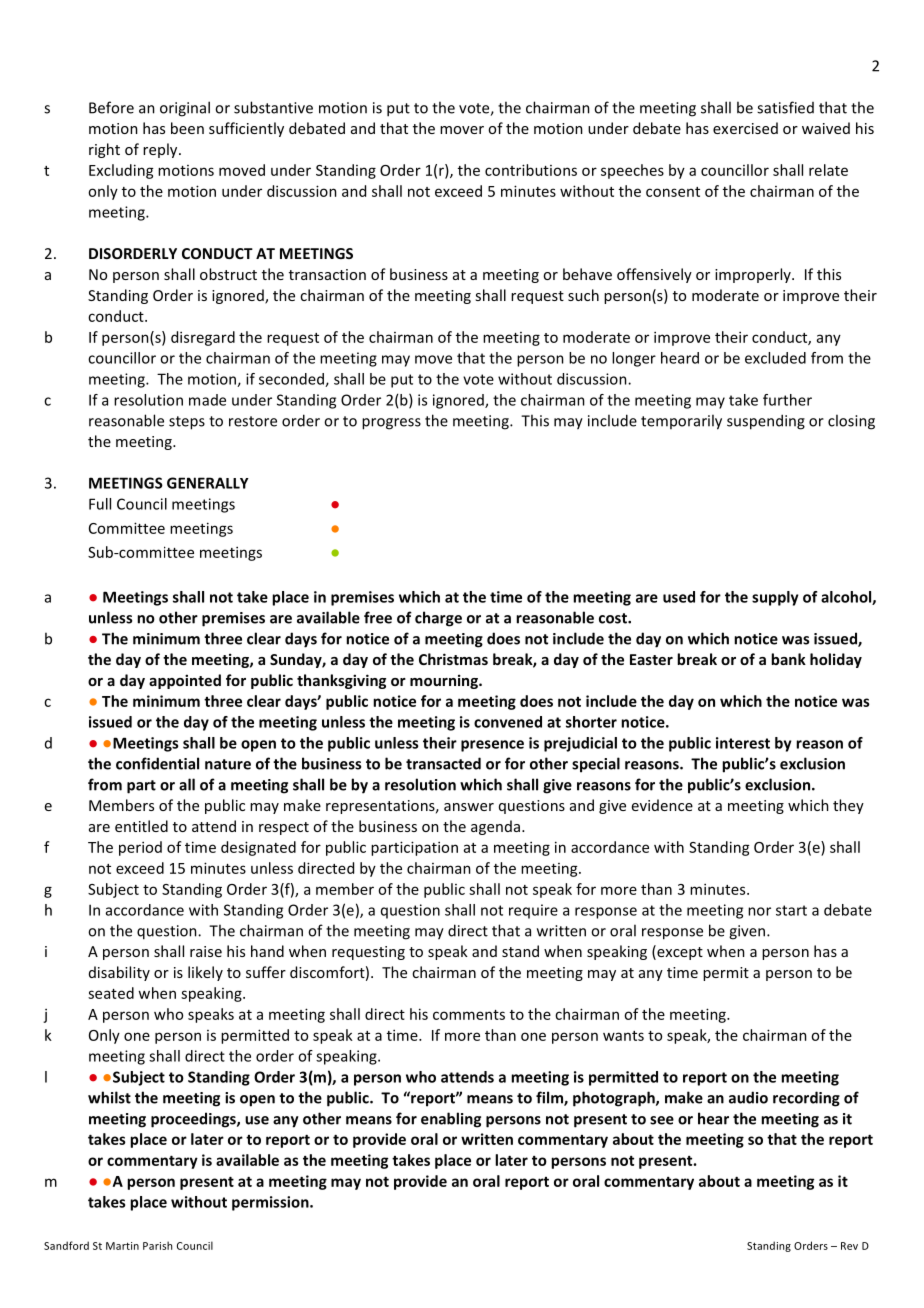  Describe the element at coordinates (185, 681) in the screenshot. I see `appointed` at that location.
